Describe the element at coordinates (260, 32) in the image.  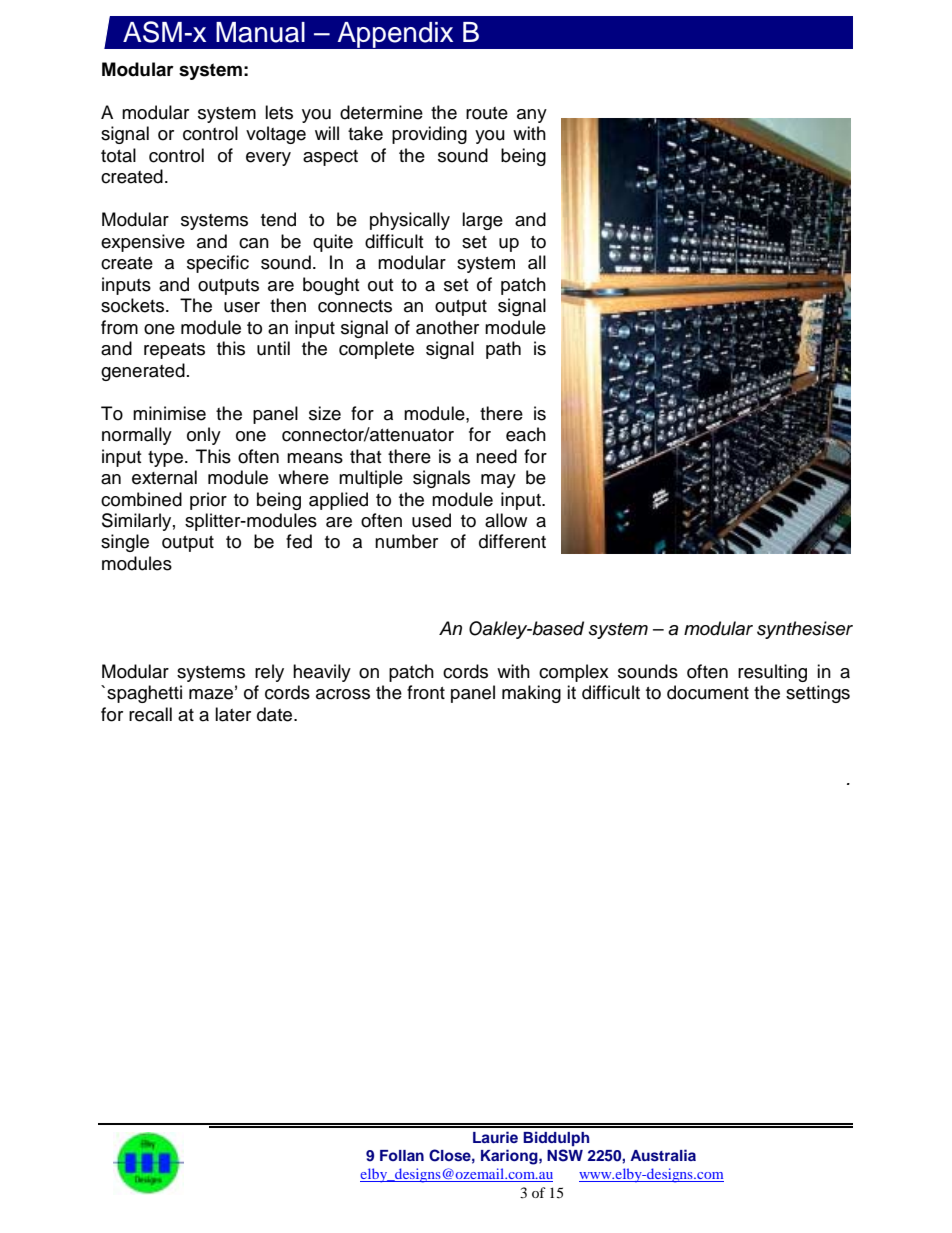
I see `Manual` at that location.
